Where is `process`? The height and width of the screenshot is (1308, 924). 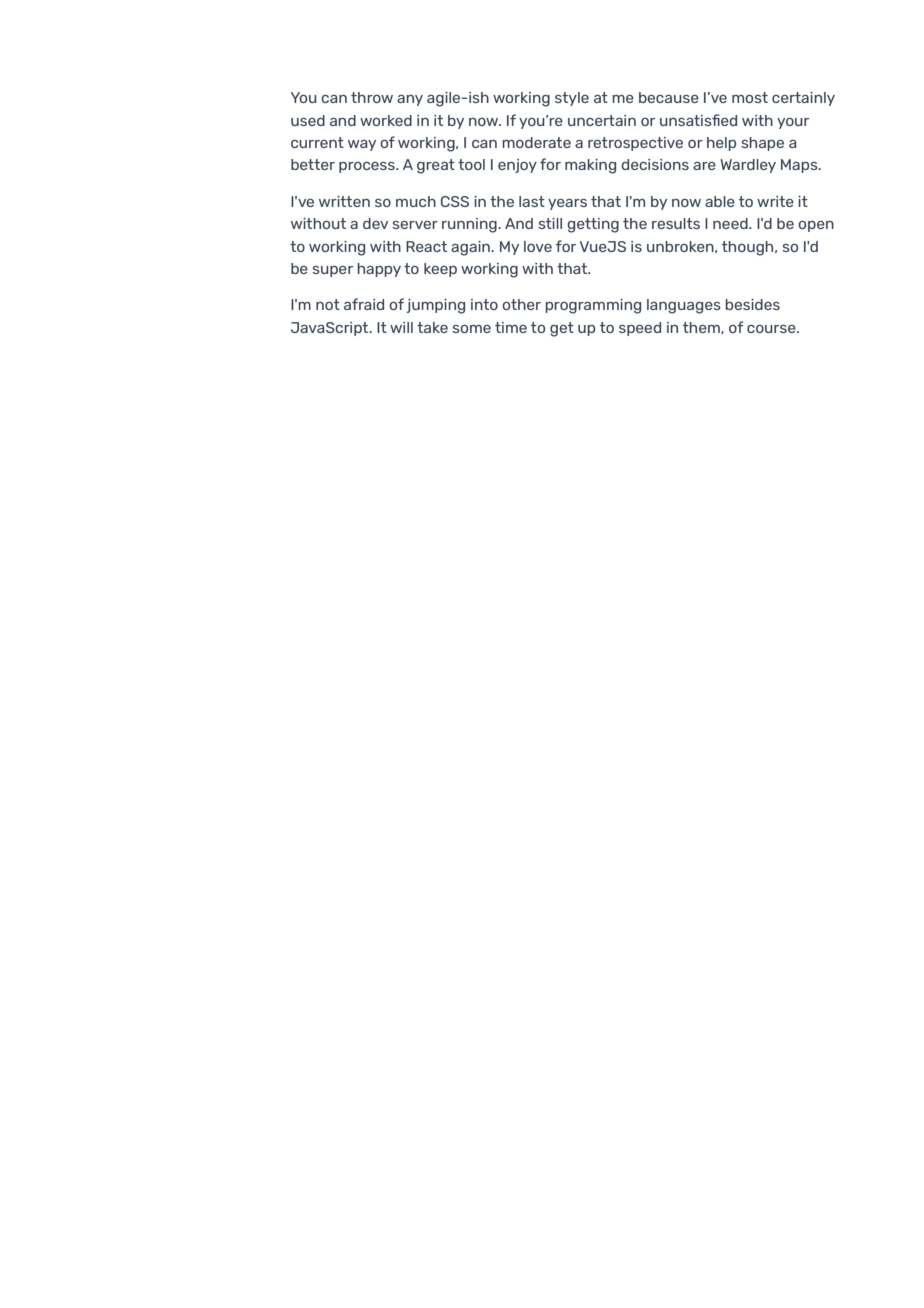 process is located at coordinates (368, 167).
